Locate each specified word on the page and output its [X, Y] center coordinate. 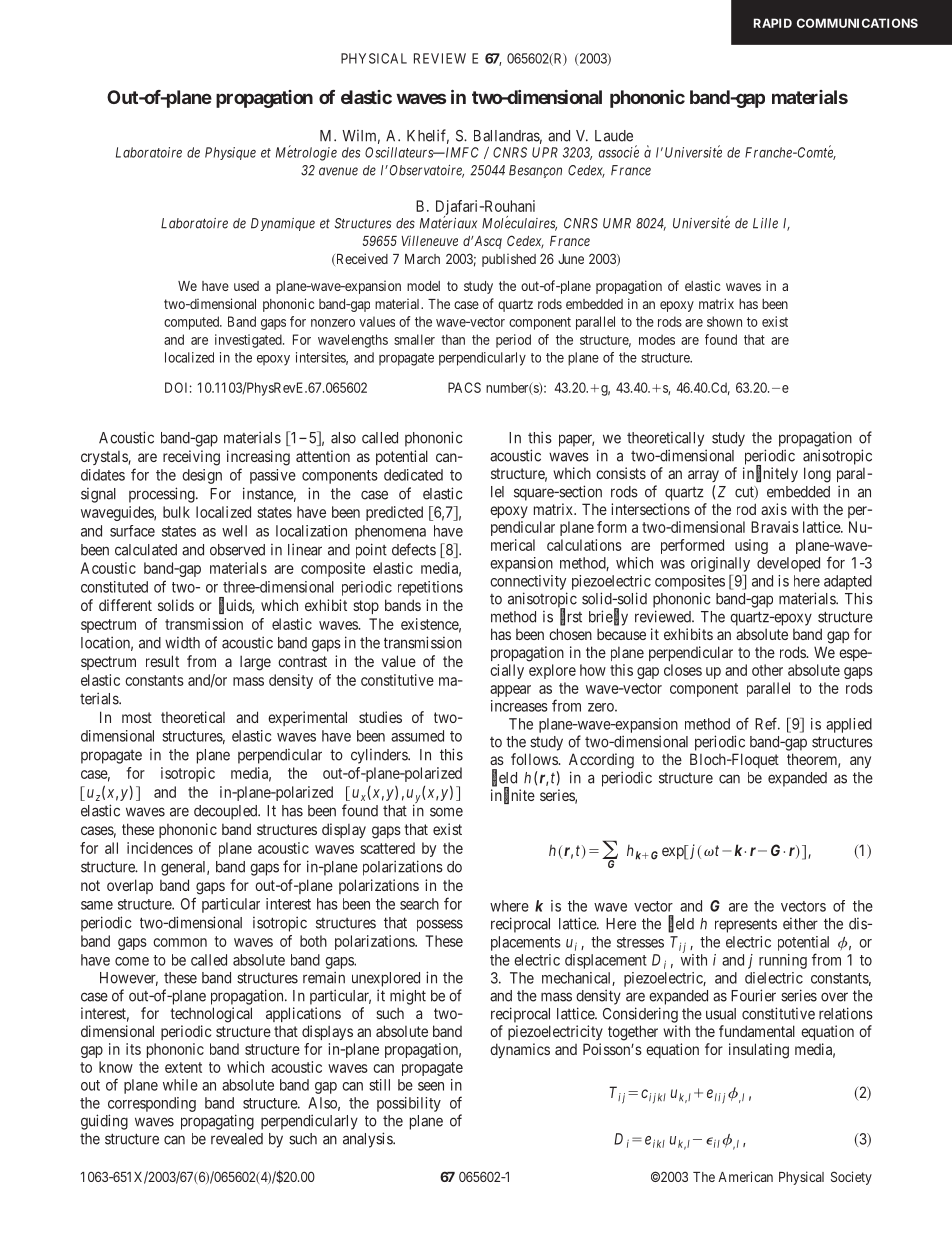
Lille [765, 223]
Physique [230, 153]
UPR [545, 152]
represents [746, 926]
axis [774, 509]
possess [440, 925]
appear [510, 691]
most [137, 717]
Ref [767, 723]
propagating [217, 1122]
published [509, 260]
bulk [176, 512]
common [180, 942]
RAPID [773, 23]
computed [192, 323]
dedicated [413, 475]
